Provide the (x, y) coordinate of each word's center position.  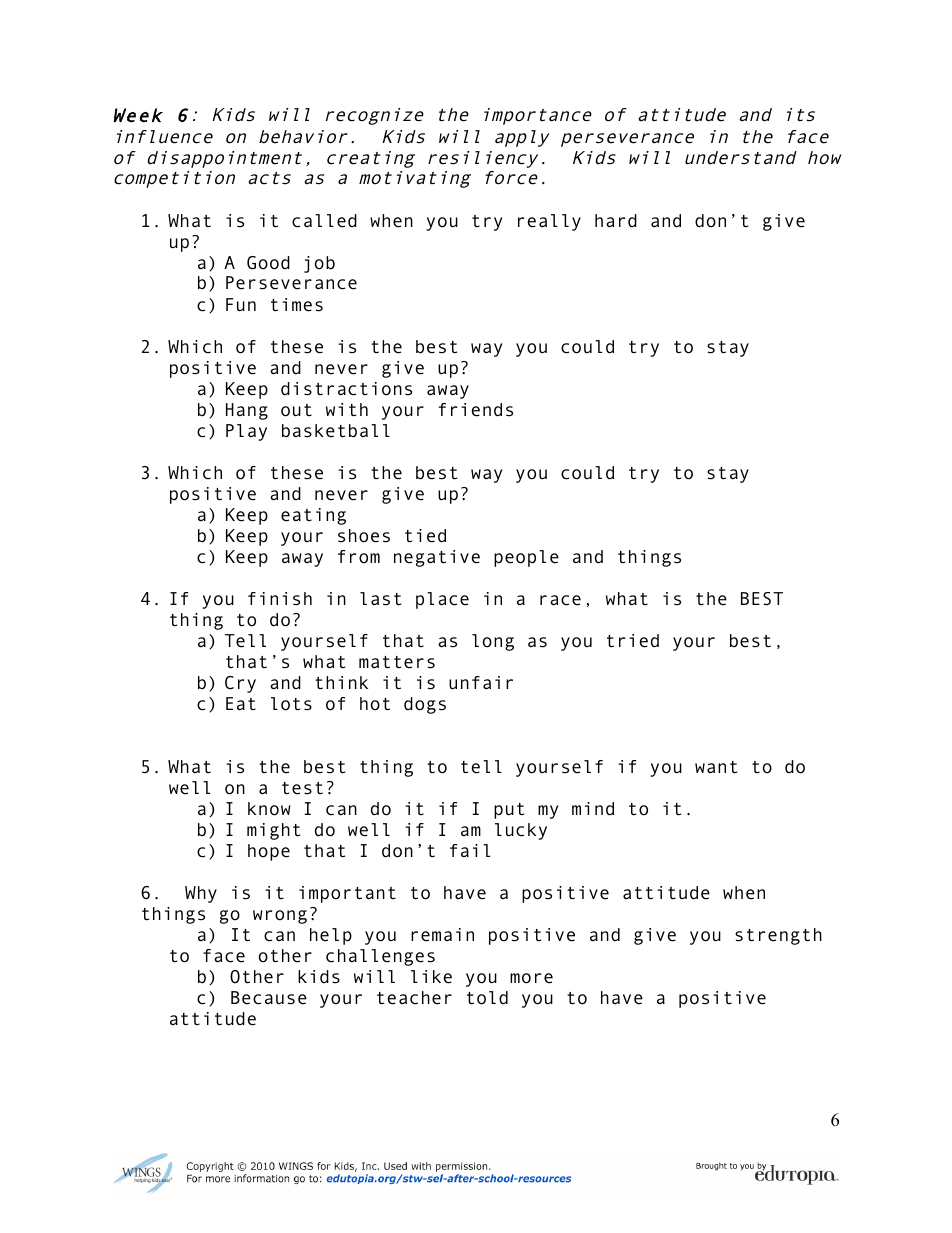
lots (291, 704)
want (716, 767)
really (549, 222)
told (487, 998)
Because (269, 998)
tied (425, 536)
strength (778, 936)
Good (268, 263)
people (526, 558)
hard (616, 221)
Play (246, 432)
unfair (481, 683)
